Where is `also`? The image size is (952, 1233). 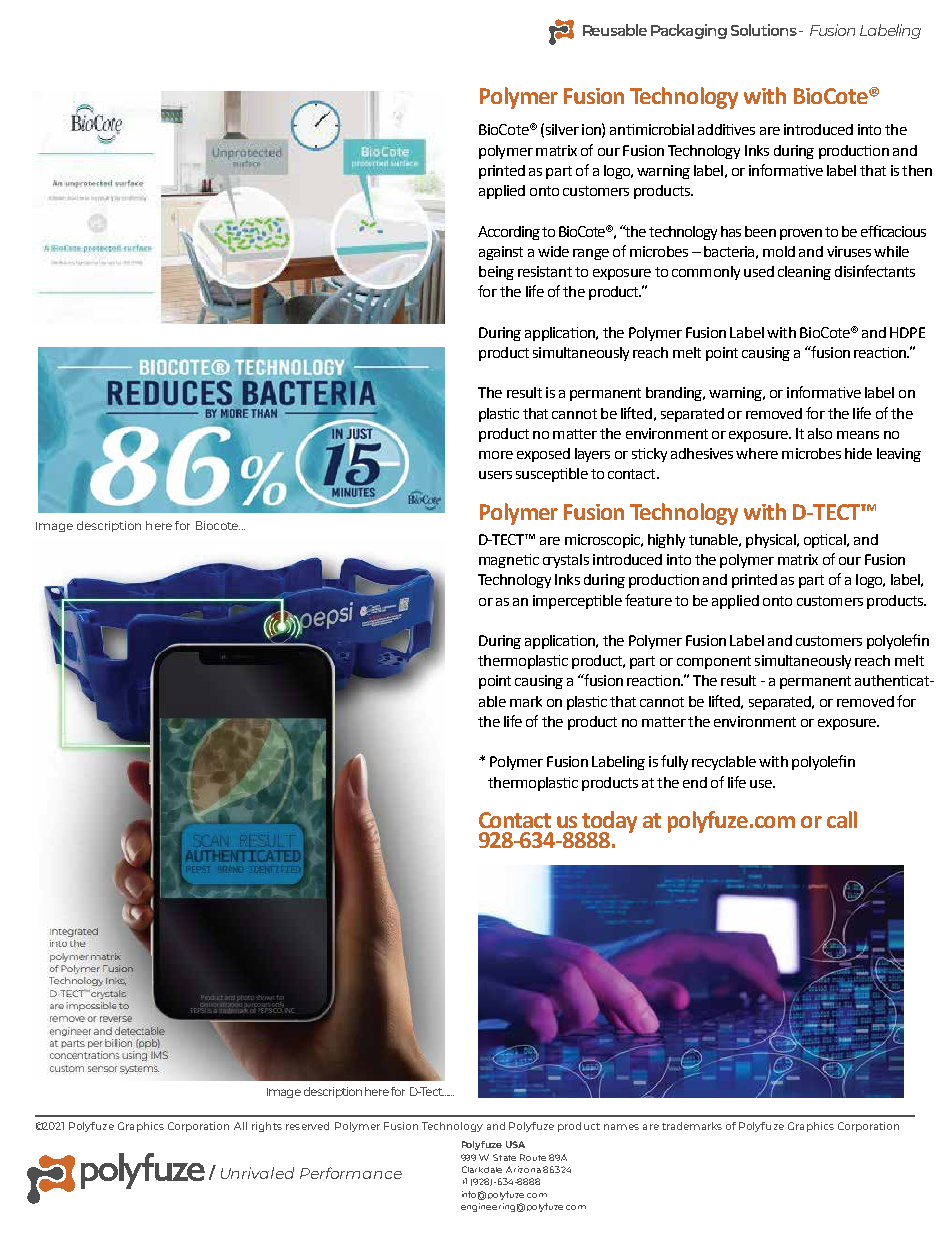
also is located at coordinates (820, 433).
